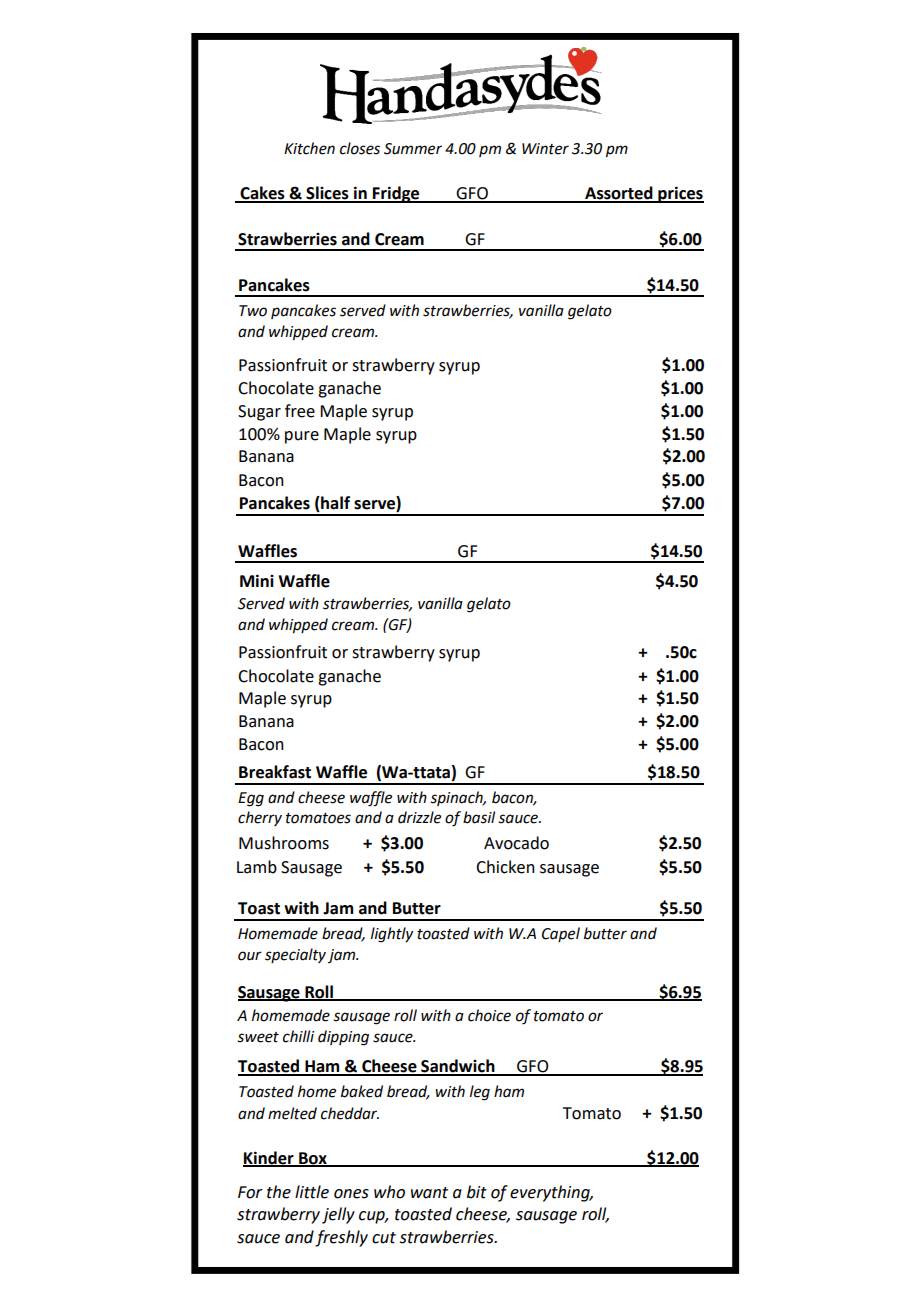  Describe the element at coordinates (458, 1067) in the document. I see `Sandwich` at that location.
